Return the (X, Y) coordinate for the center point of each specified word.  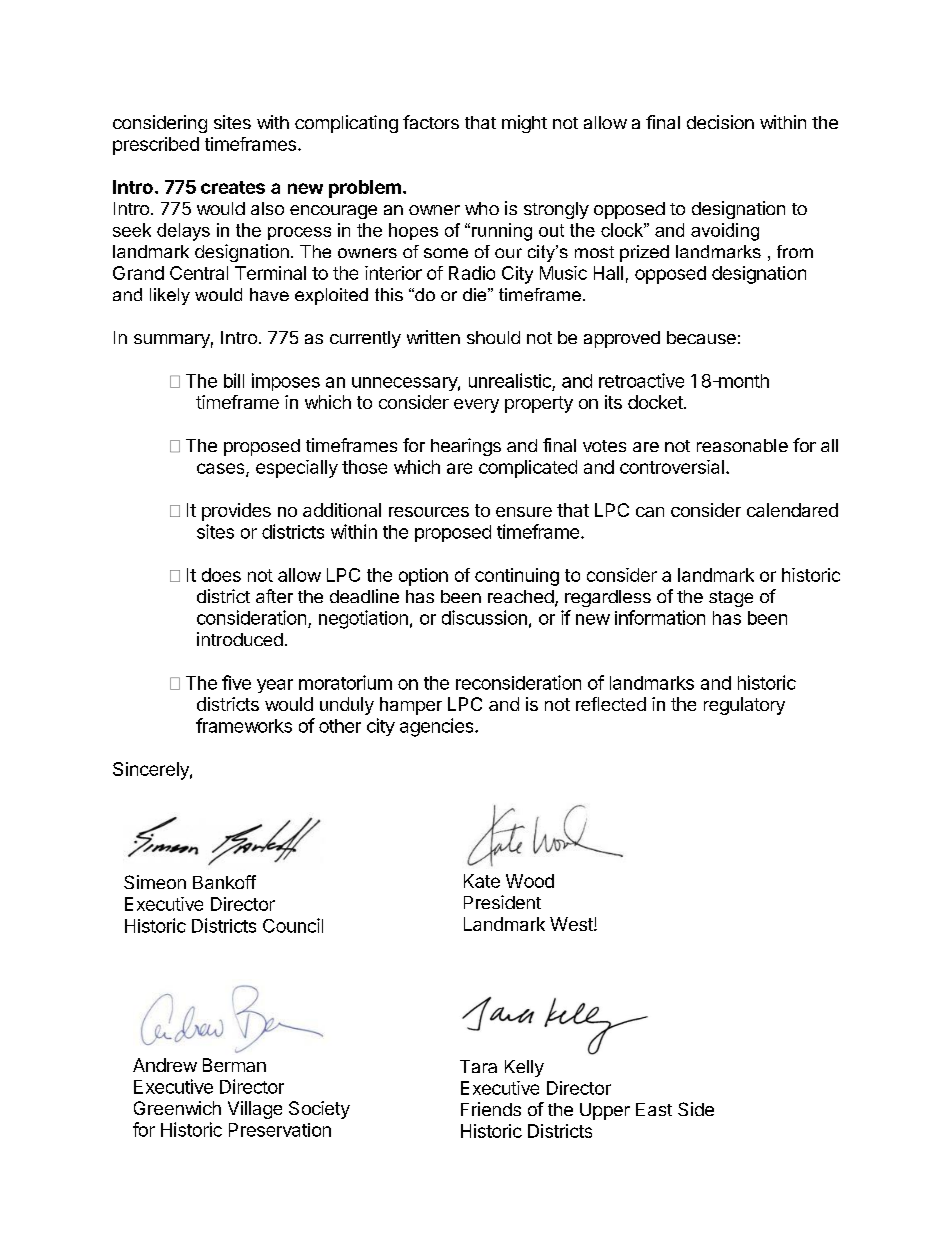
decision (720, 122)
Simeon (155, 882)
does (221, 575)
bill (234, 380)
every (476, 406)
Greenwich (177, 1108)
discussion (484, 617)
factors (431, 122)
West (572, 924)
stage (731, 599)
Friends (491, 1109)
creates (233, 187)
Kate (482, 881)
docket (656, 402)
